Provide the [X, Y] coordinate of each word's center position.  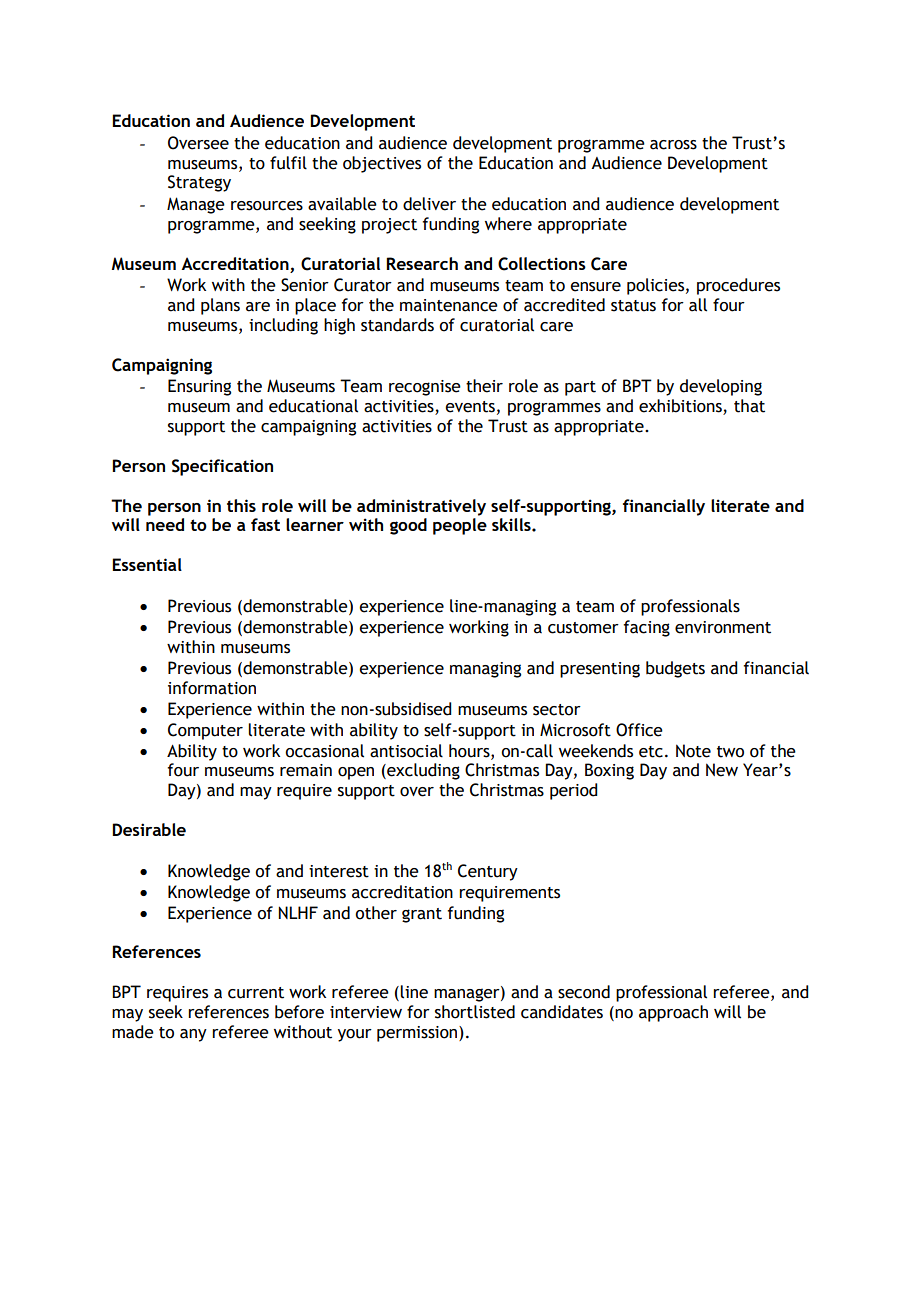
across [673, 145]
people [460, 526]
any [193, 1035]
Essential [147, 564]
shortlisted [475, 1012]
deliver [429, 204]
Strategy [199, 183]
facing [647, 628]
